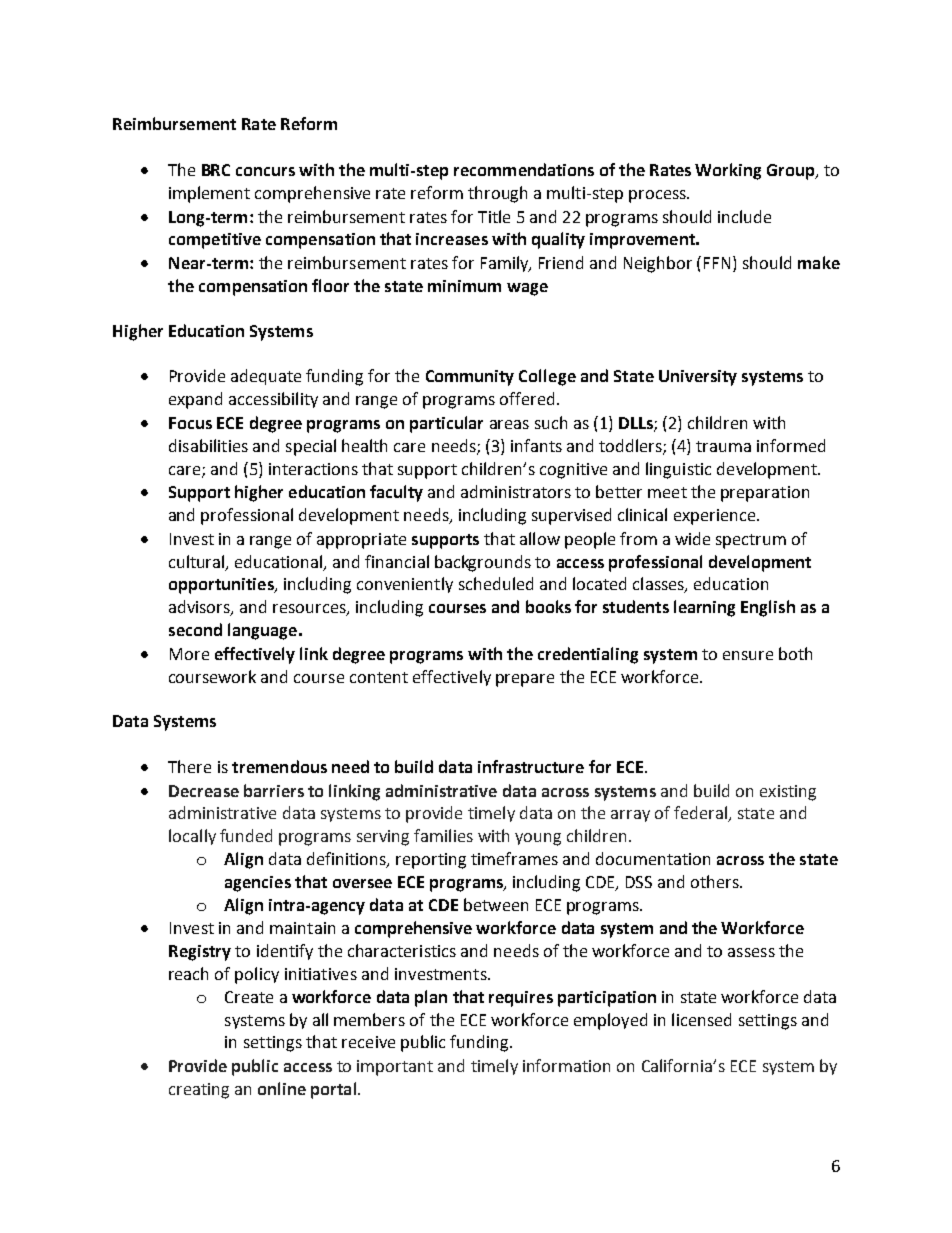 This screenshot has width=952, height=1233. What do you see at coordinates (788, 793) in the screenshot?
I see `existing` at bounding box center [788, 793].
